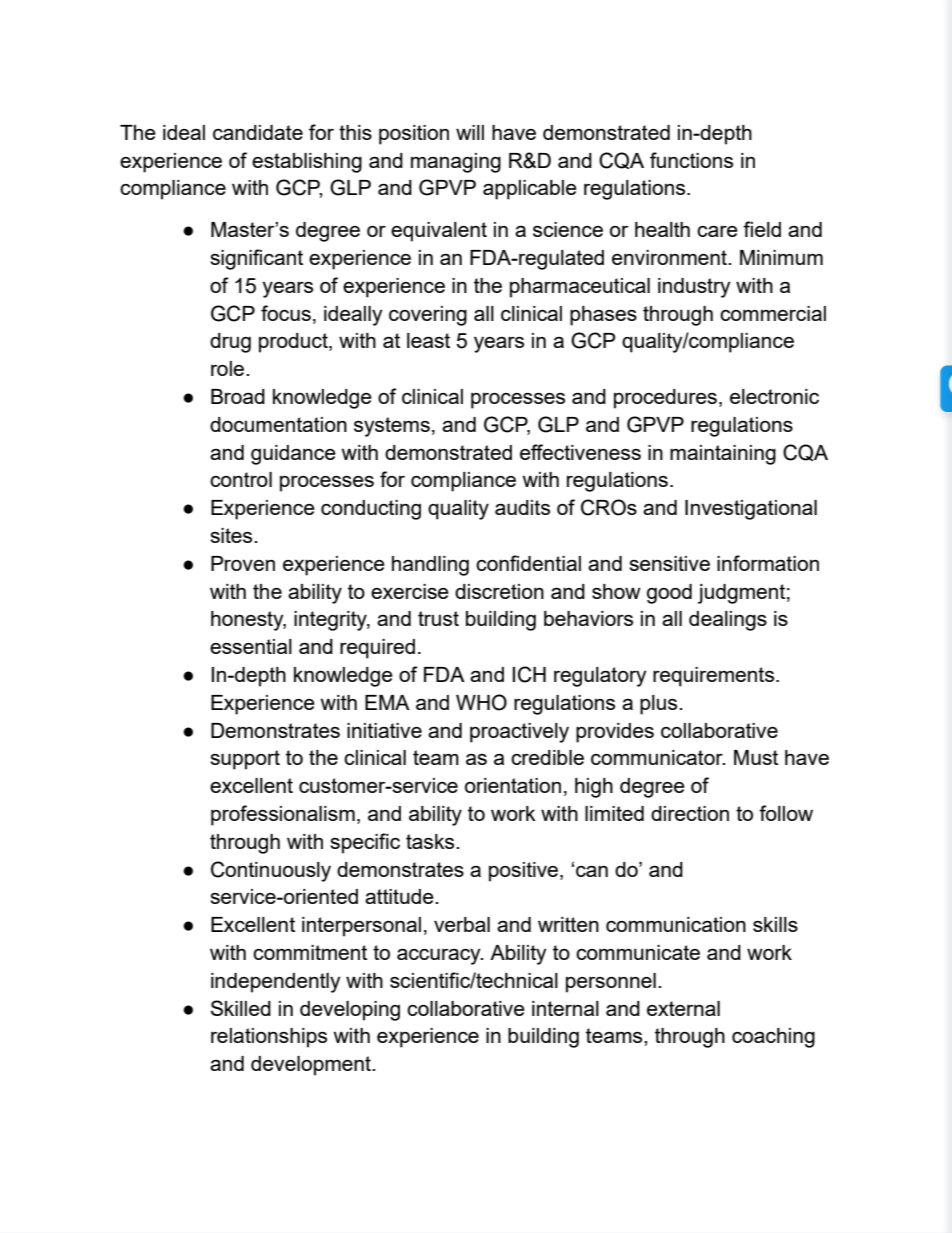 The height and width of the page is (1233, 952). What do you see at coordinates (565, 1008) in the page?
I see `internal` at bounding box center [565, 1008].
